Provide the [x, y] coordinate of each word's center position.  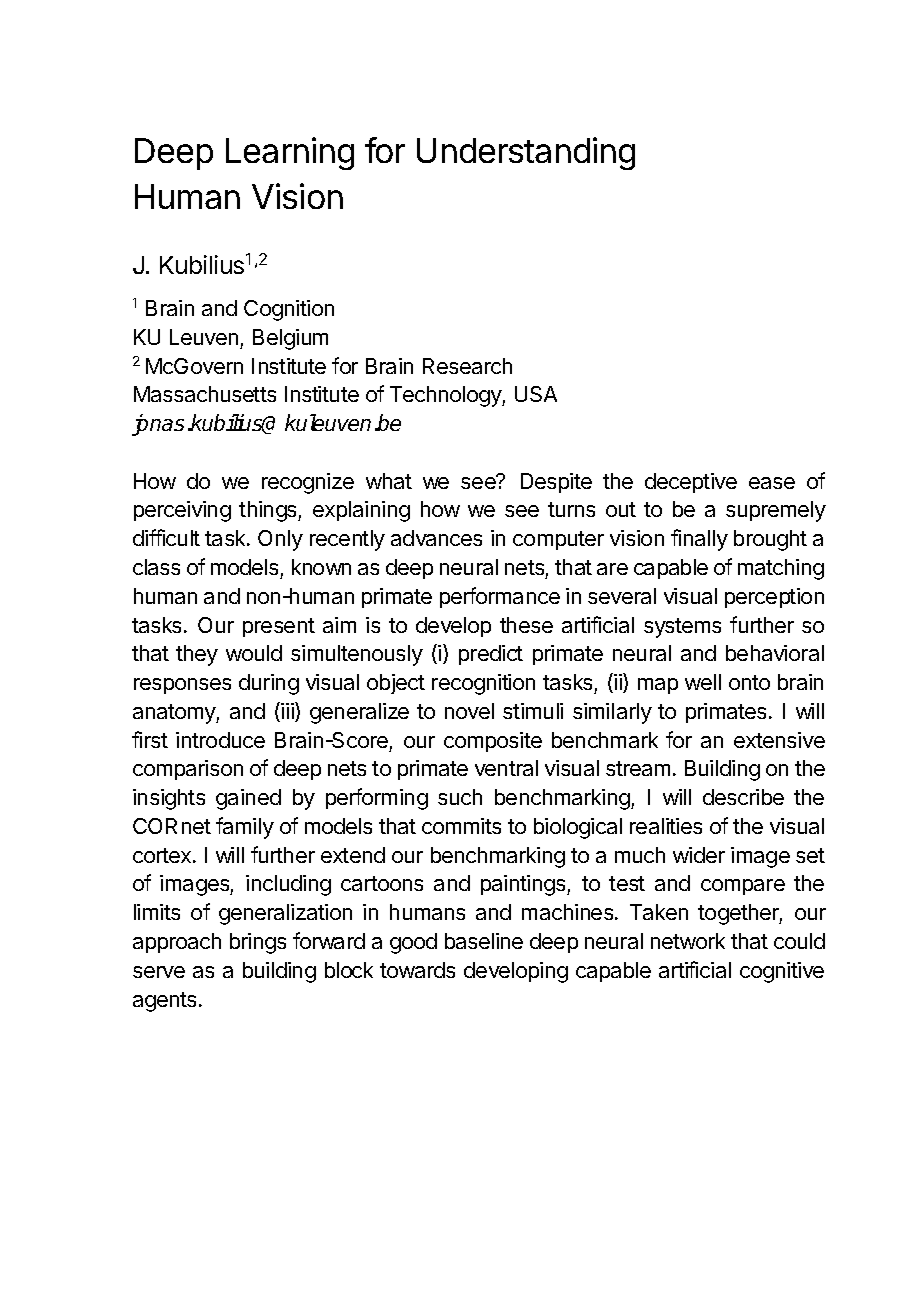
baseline [484, 941]
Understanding [526, 153]
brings [258, 943]
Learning [290, 153]
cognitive [782, 972]
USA [536, 394]
